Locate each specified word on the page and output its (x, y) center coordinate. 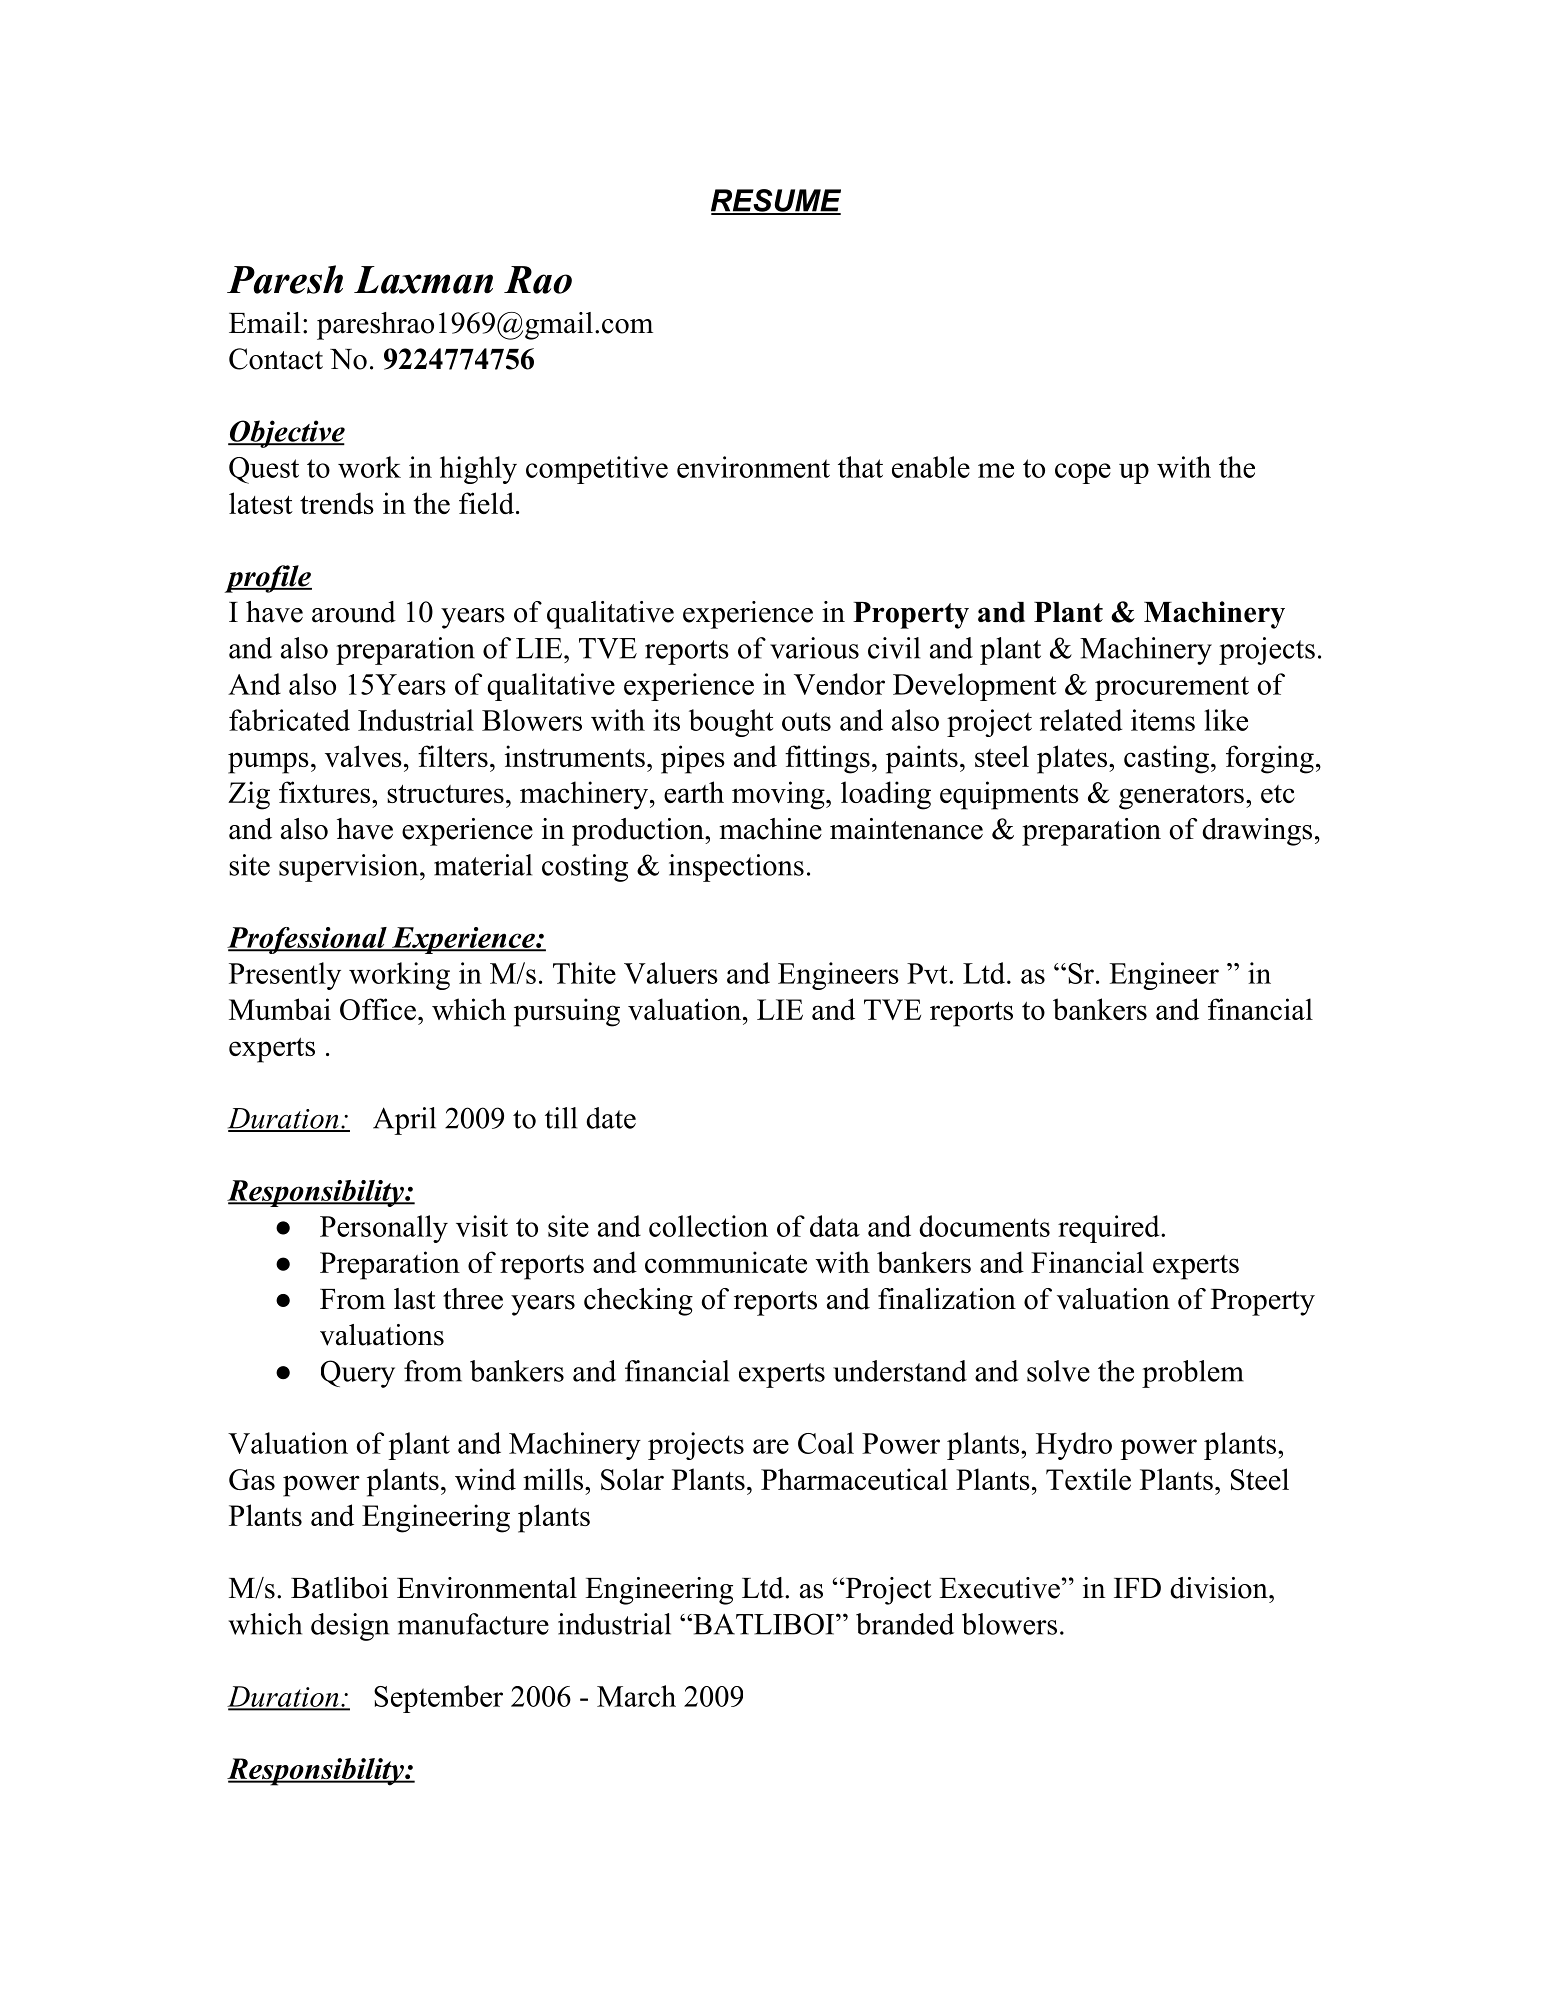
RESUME (776, 201)
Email (264, 323)
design (350, 1627)
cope (1083, 473)
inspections (736, 868)
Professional (308, 940)
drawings (1257, 832)
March (636, 1696)
